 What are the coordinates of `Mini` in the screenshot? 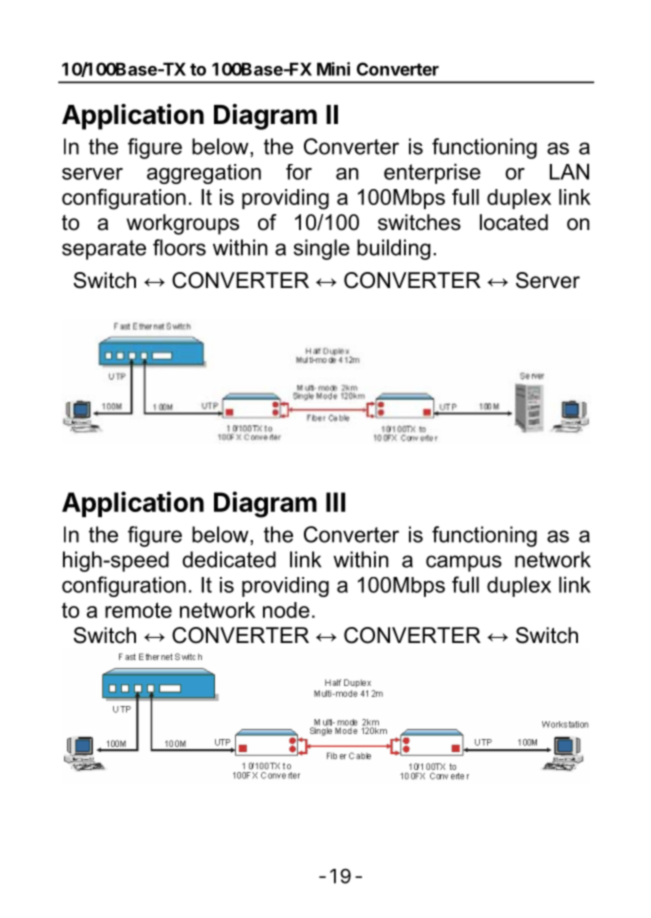 It's located at (333, 69).
